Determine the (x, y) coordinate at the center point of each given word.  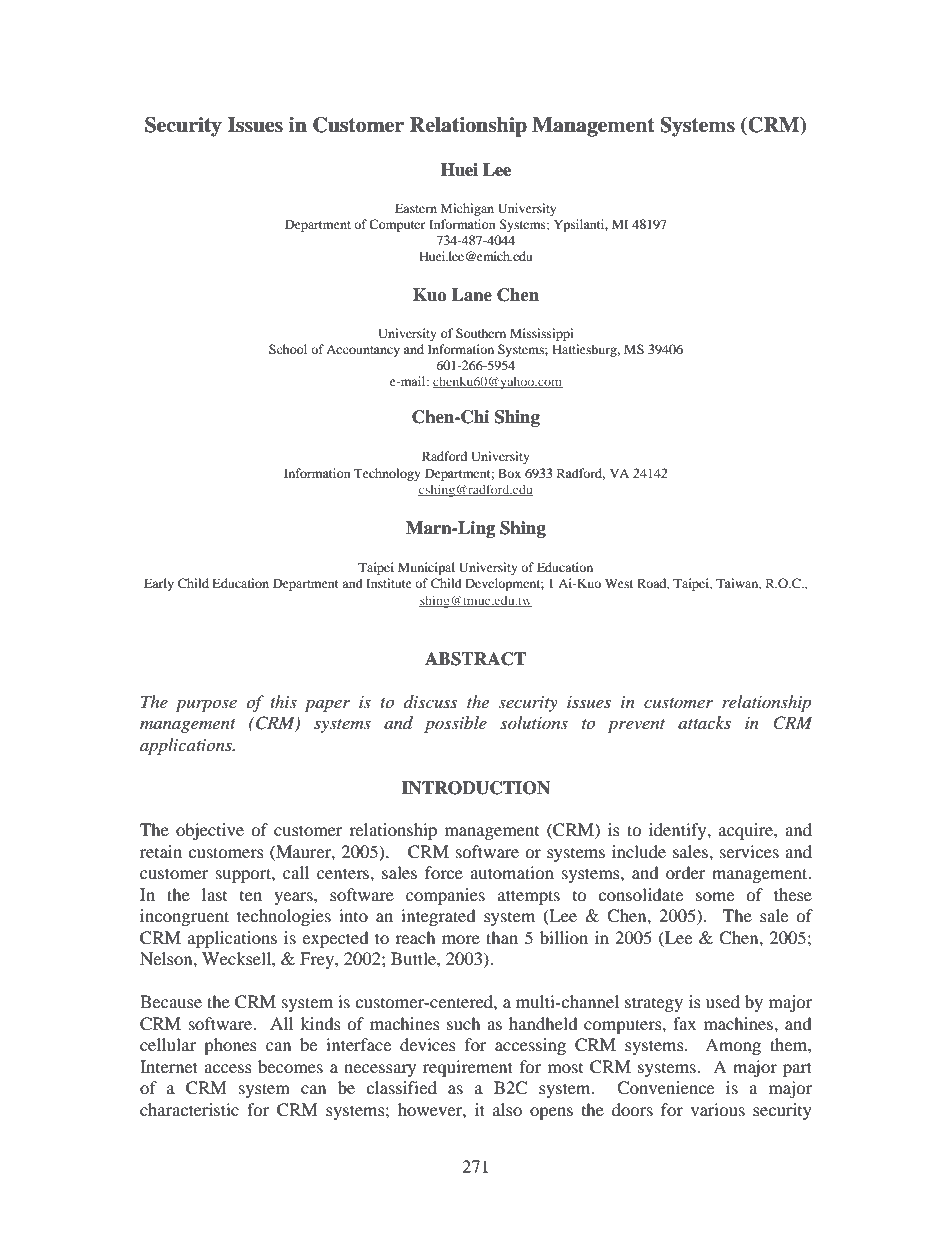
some (715, 896)
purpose (206, 705)
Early (159, 584)
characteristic (189, 1109)
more (461, 939)
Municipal (426, 568)
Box (509, 473)
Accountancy (363, 351)
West (619, 583)
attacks (704, 722)
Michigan (467, 209)
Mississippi (541, 334)
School (288, 349)
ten (251, 896)
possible (455, 724)
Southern (481, 333)
